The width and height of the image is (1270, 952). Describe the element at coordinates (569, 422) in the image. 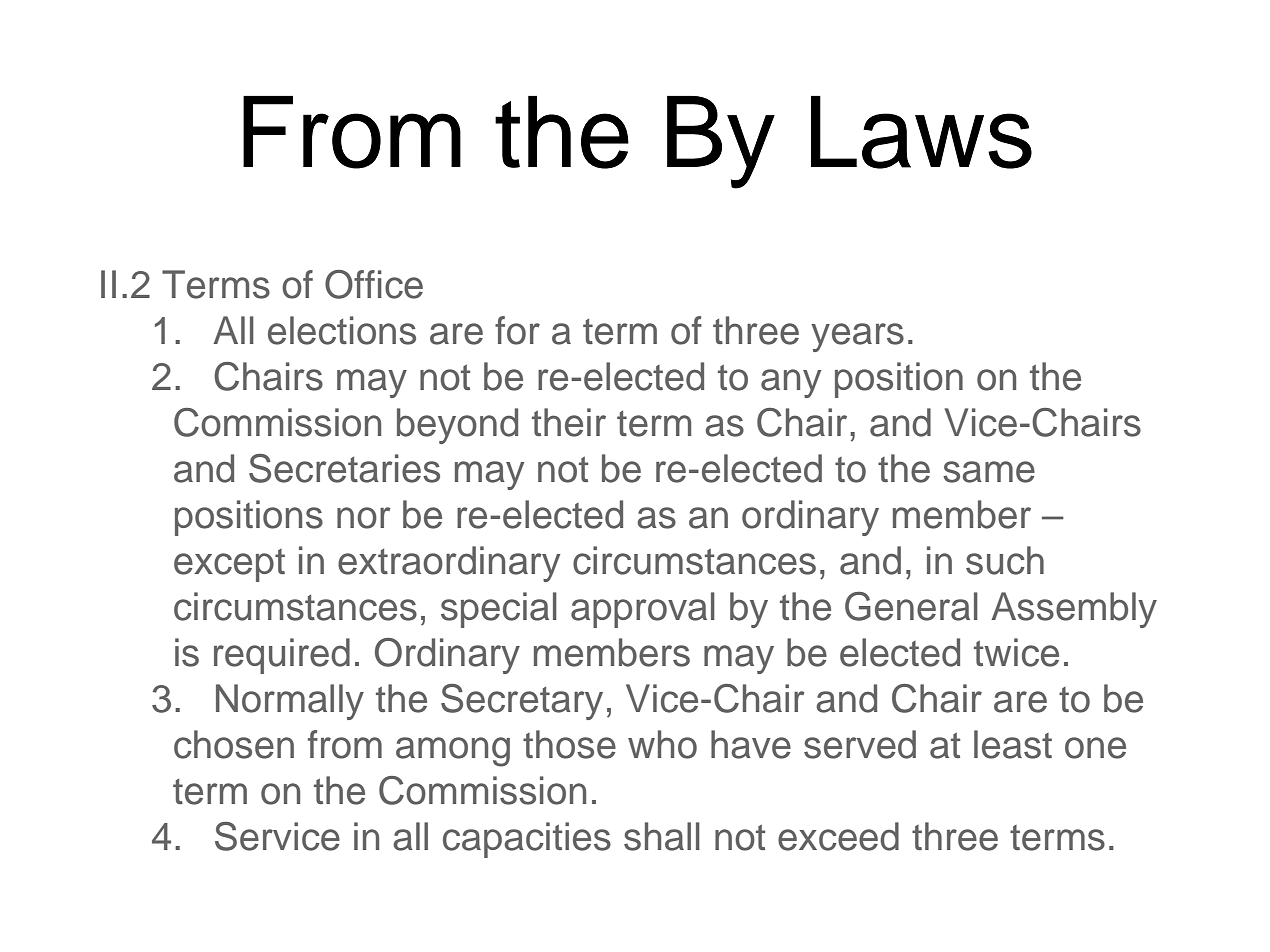

I see `their` at that location.
